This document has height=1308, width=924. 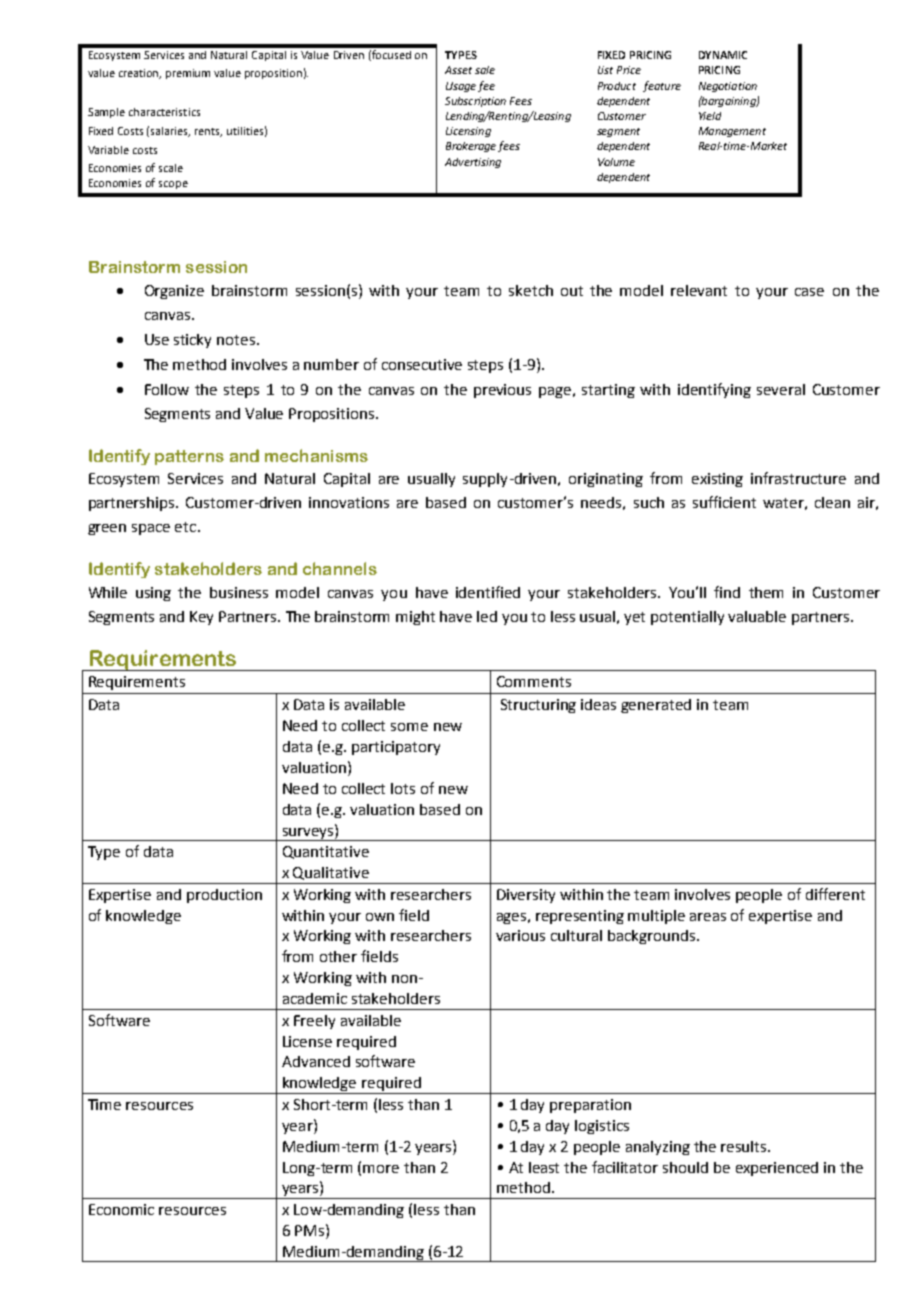 I want to click on Qualitative, so click(x=331, y=873).
